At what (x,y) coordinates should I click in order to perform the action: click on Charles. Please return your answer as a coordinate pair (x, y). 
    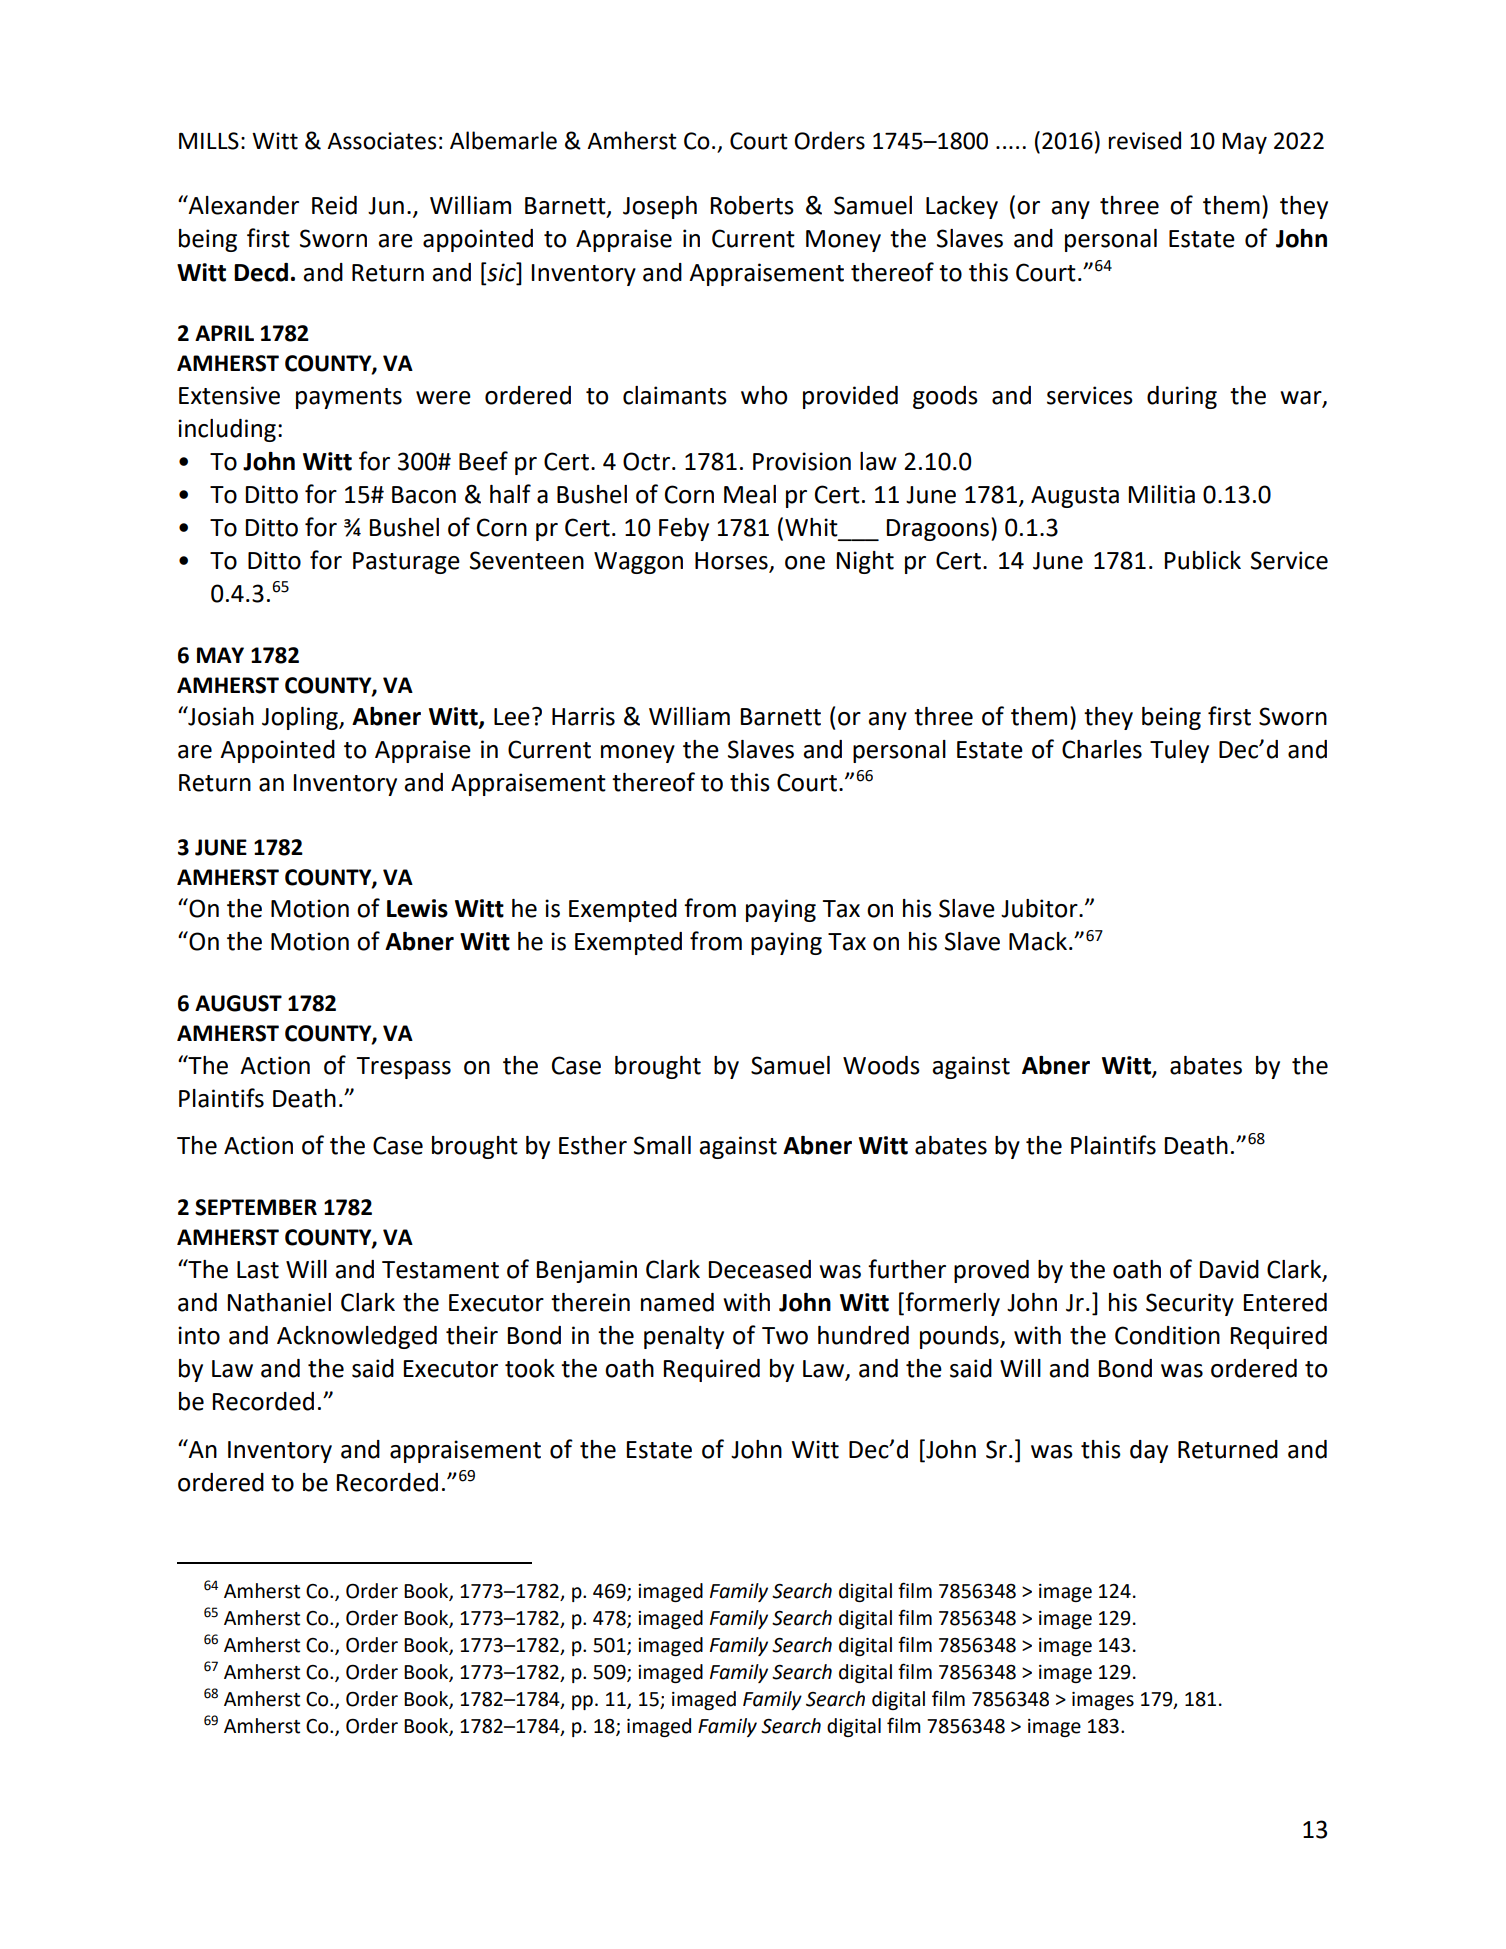
    Looking at the image, I should click on (1102, 749).
